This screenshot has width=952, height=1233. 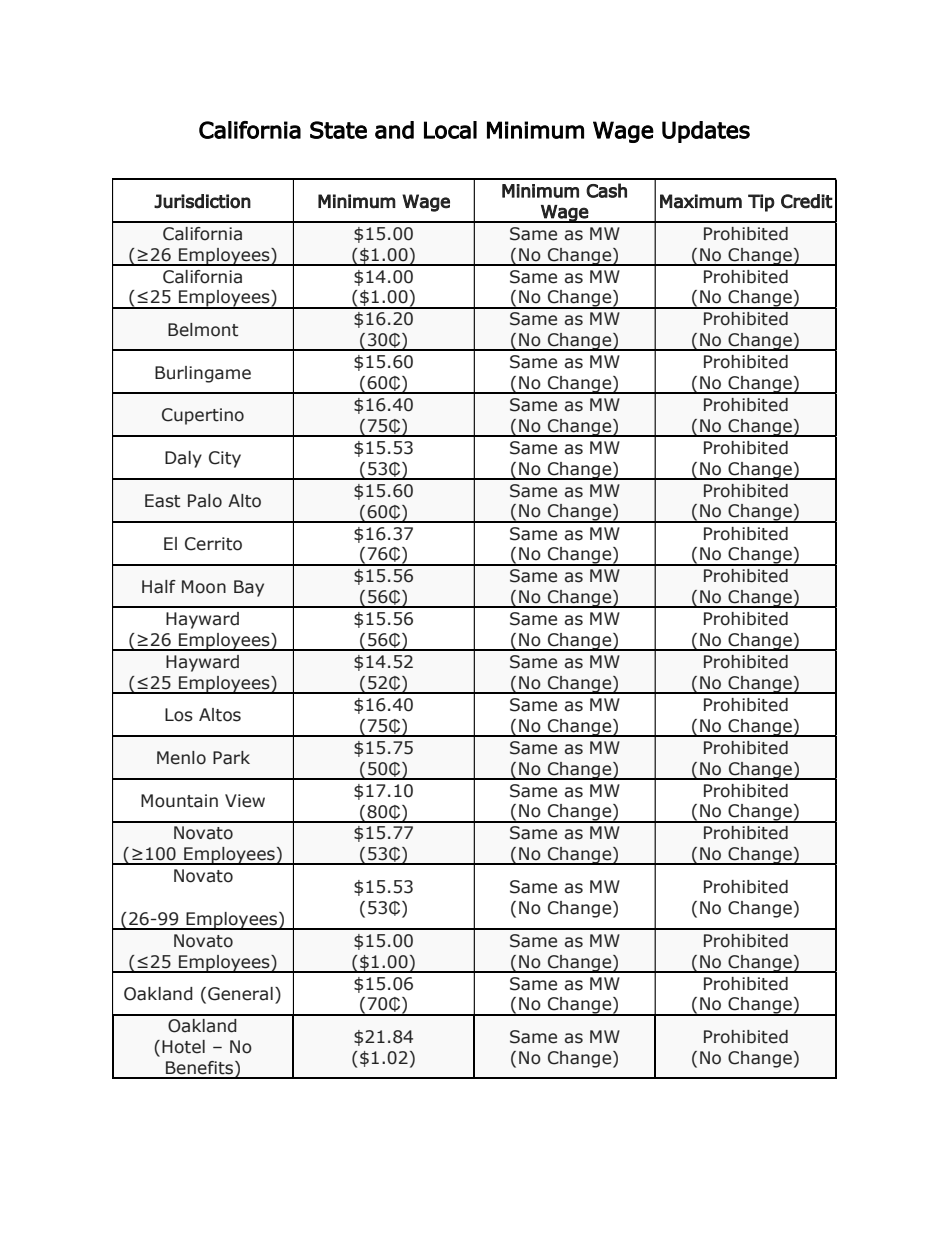 I want to click on View, so click(x=245, y=801).
